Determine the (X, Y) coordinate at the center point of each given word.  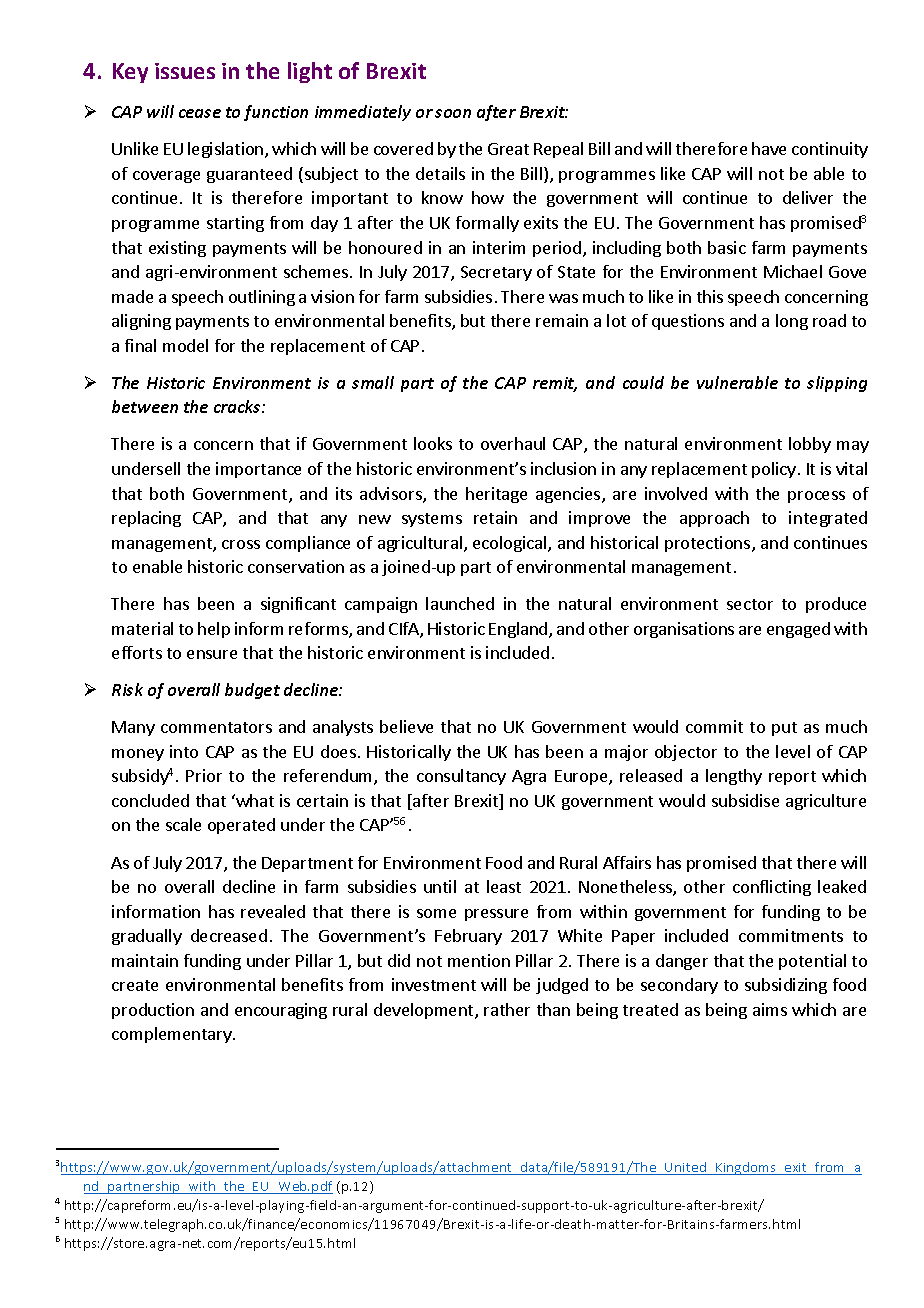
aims (770, 1009)
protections (709, 544)
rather (507, 1009)
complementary (173, 1035)
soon (453, 113)
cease (200, 113)
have (769, 148)
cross (241, 544)
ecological (511, 544)
